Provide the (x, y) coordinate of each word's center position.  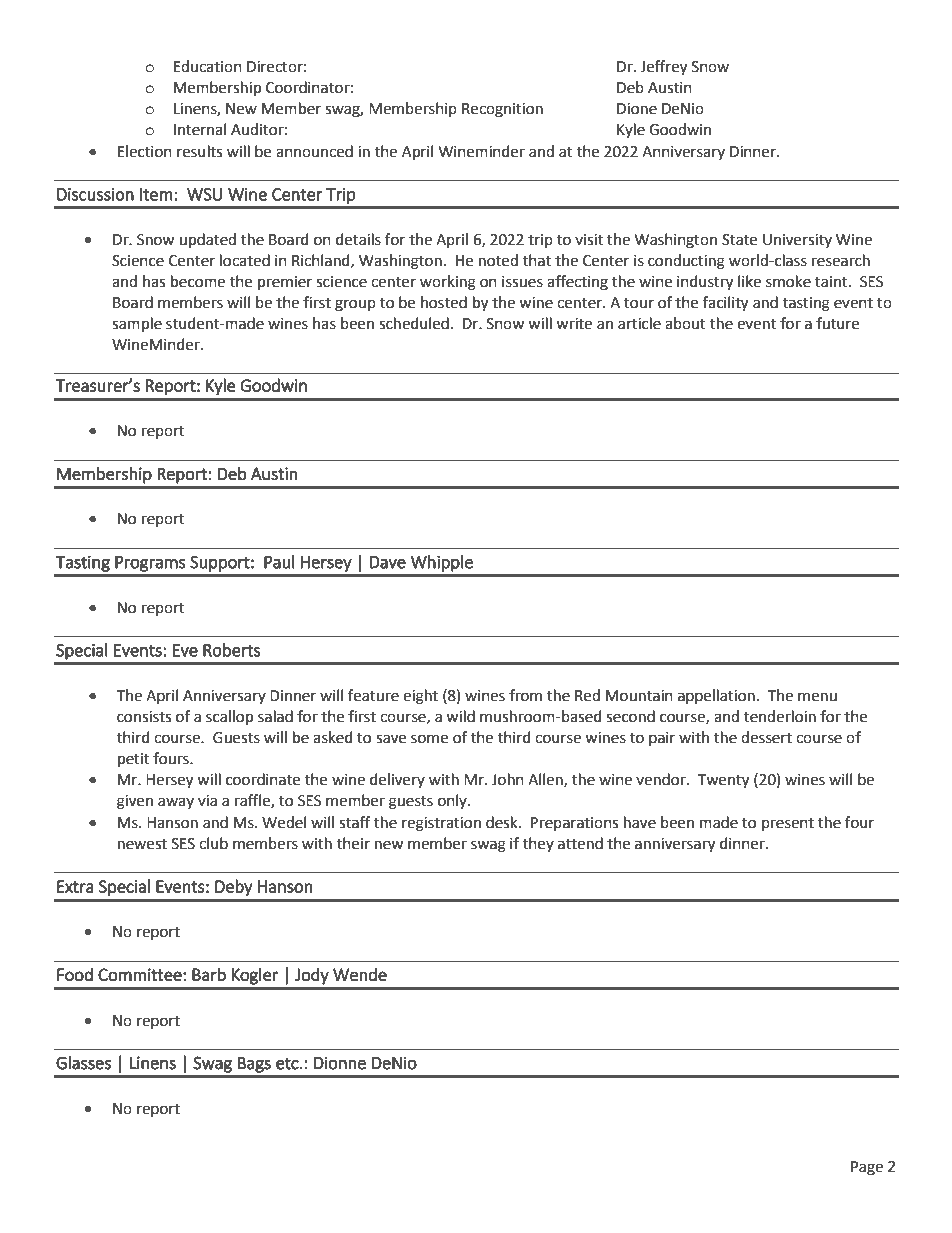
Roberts (232, 650)
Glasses (83, 1063)
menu (817, 697)
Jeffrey (663, 68)
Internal (200, 129)
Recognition (502, 110)
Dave (387, 562)
